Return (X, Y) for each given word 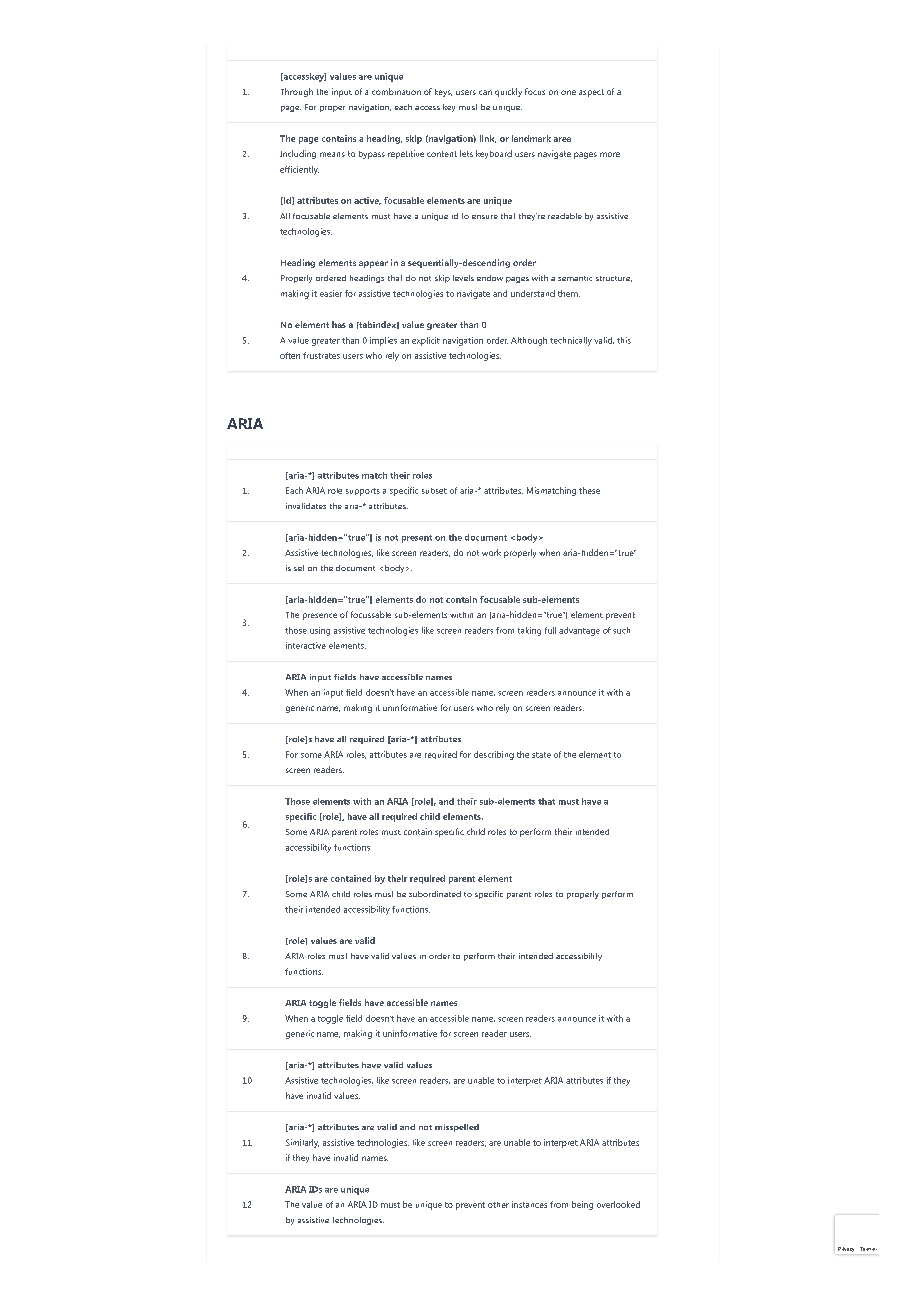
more (610, 154)
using (320, 631)
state (541, 755)
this (624, 340)
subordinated (435, 894)
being (582, 1205)
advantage (579, 631)
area (562, 139)
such (621, 630)
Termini (868, 1249)
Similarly (302, 1143)
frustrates (321, 355)
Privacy (846, 1249)
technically (571, 341)
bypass (372, 155)
